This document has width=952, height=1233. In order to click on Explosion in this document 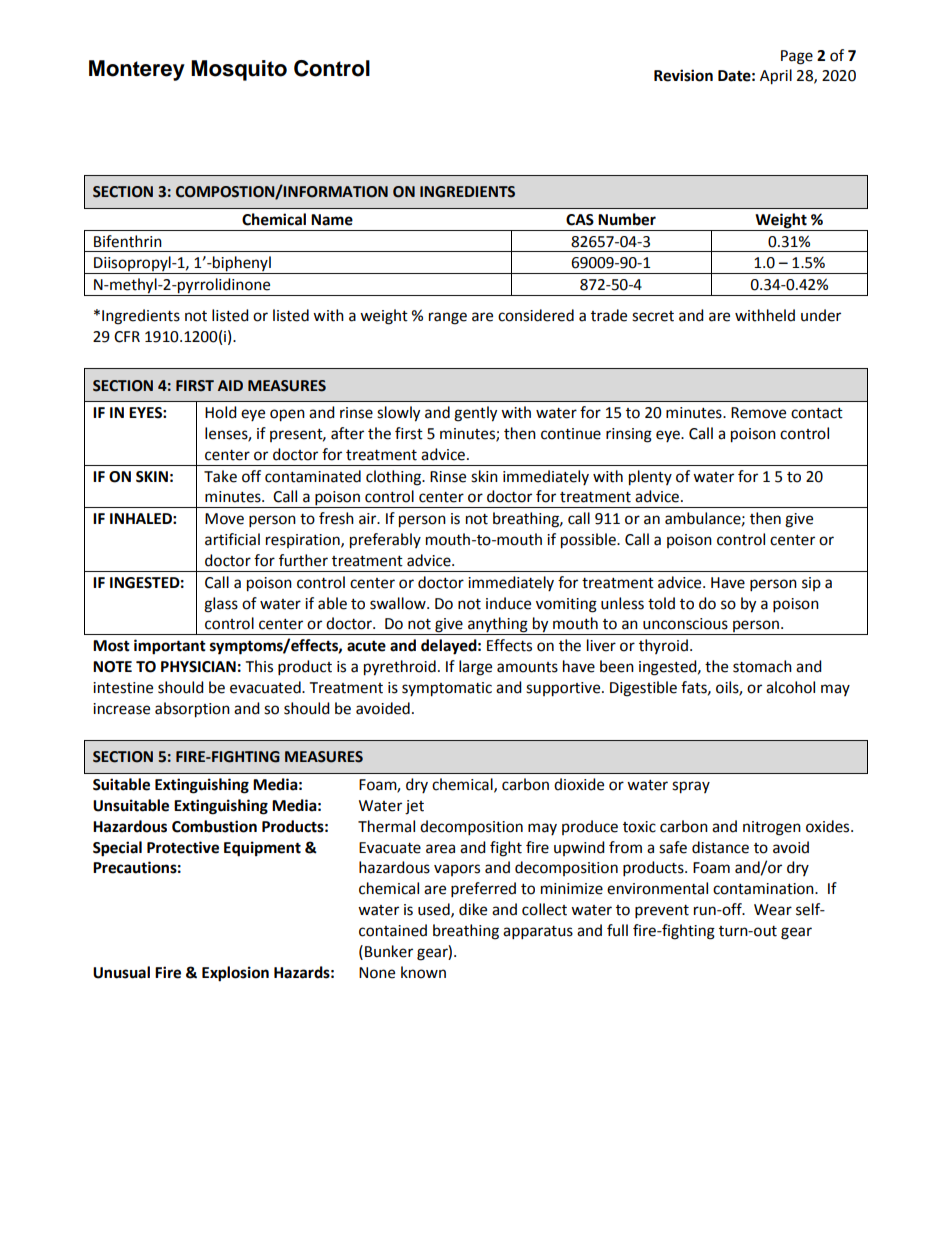, I will do `click(235, 974)`.
